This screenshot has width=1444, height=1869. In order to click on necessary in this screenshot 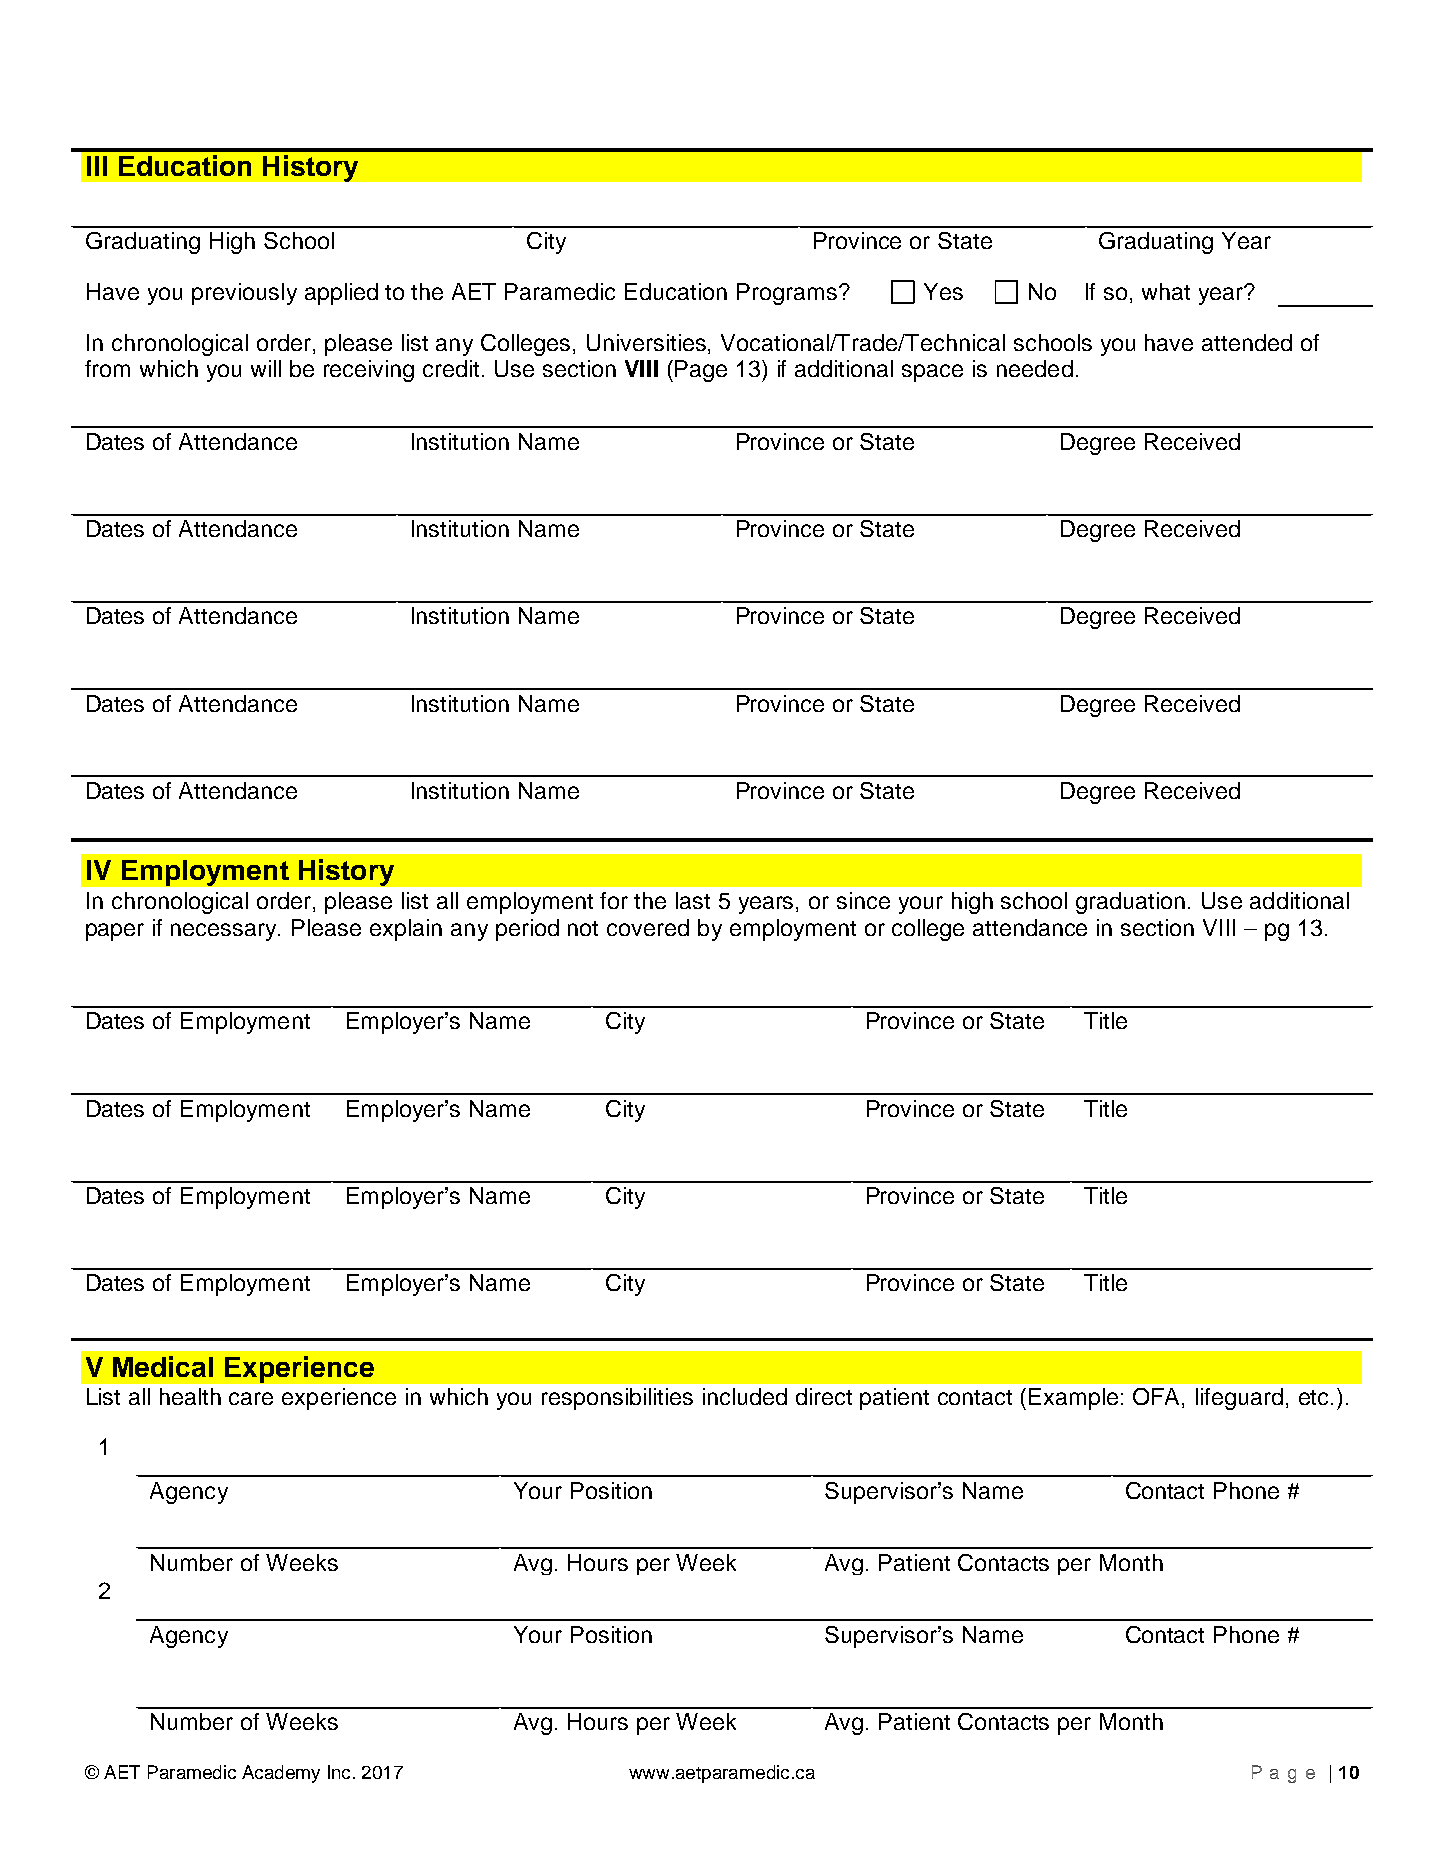, I will do `click(225, 932)`.
